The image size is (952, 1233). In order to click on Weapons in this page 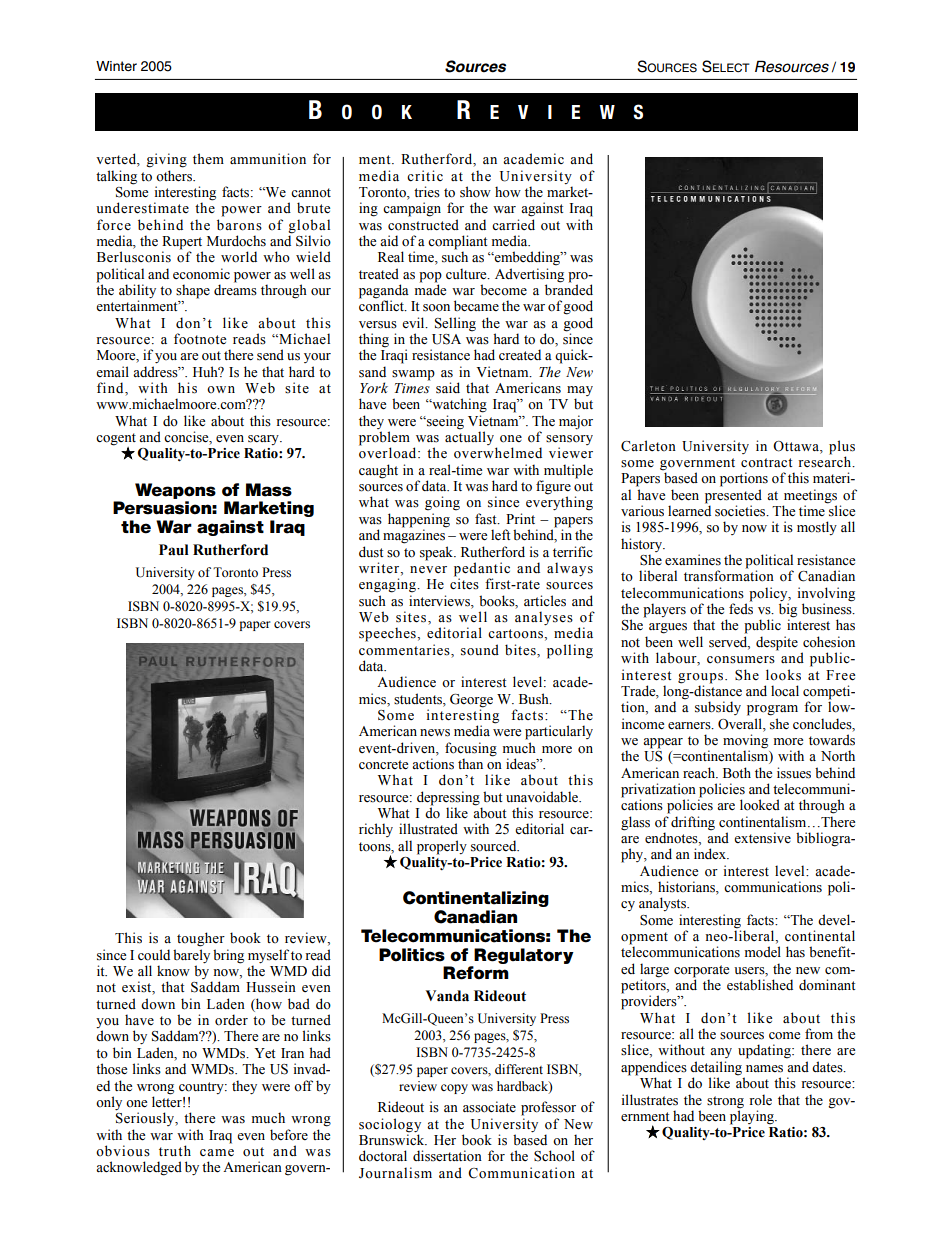, I will do `click(175, 491)`.
